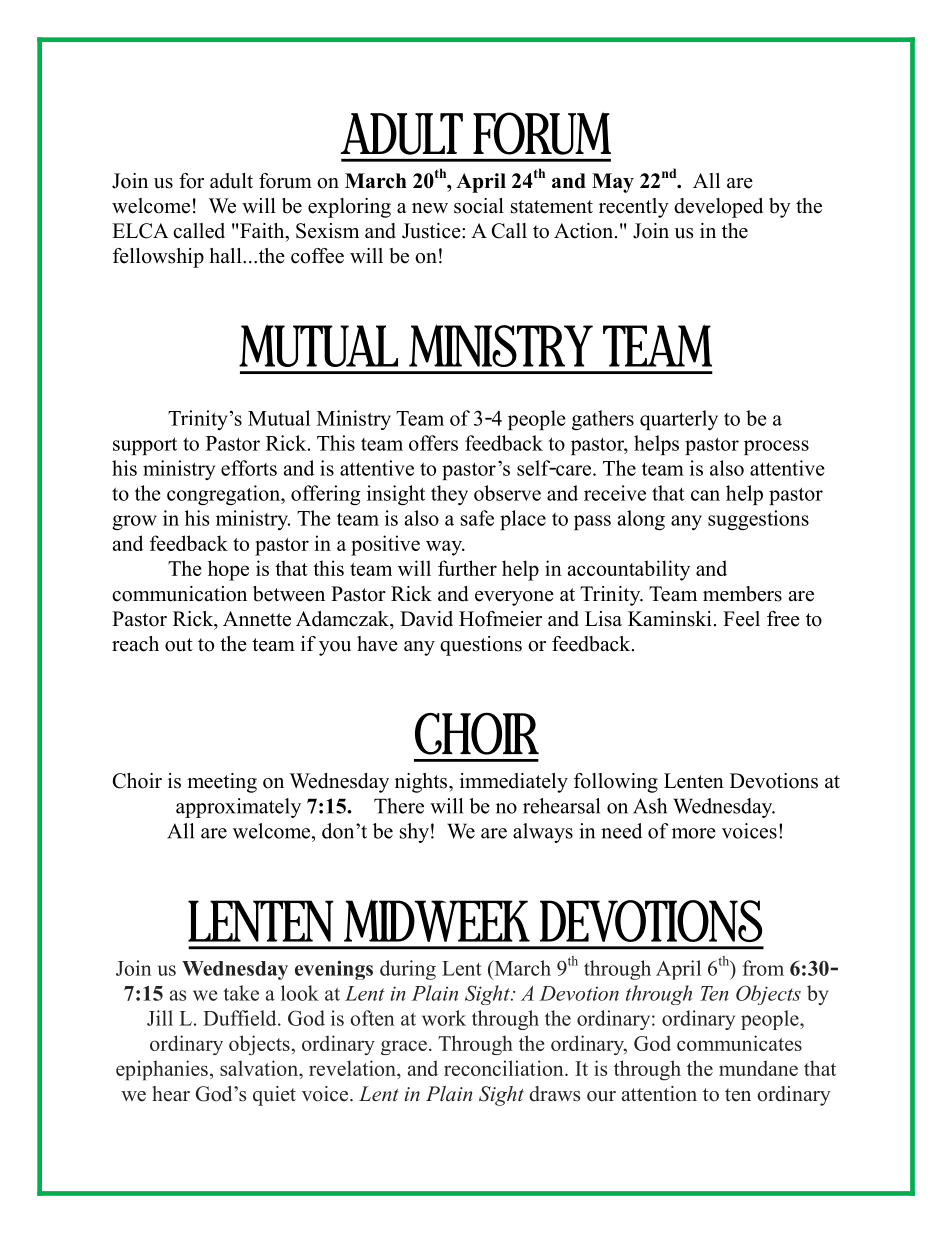 This screenshot has width=952, height=1233. What do you see at coordinates (481, 646) in the screenshot?
I see `questions` at bounding box center [481, 646].
